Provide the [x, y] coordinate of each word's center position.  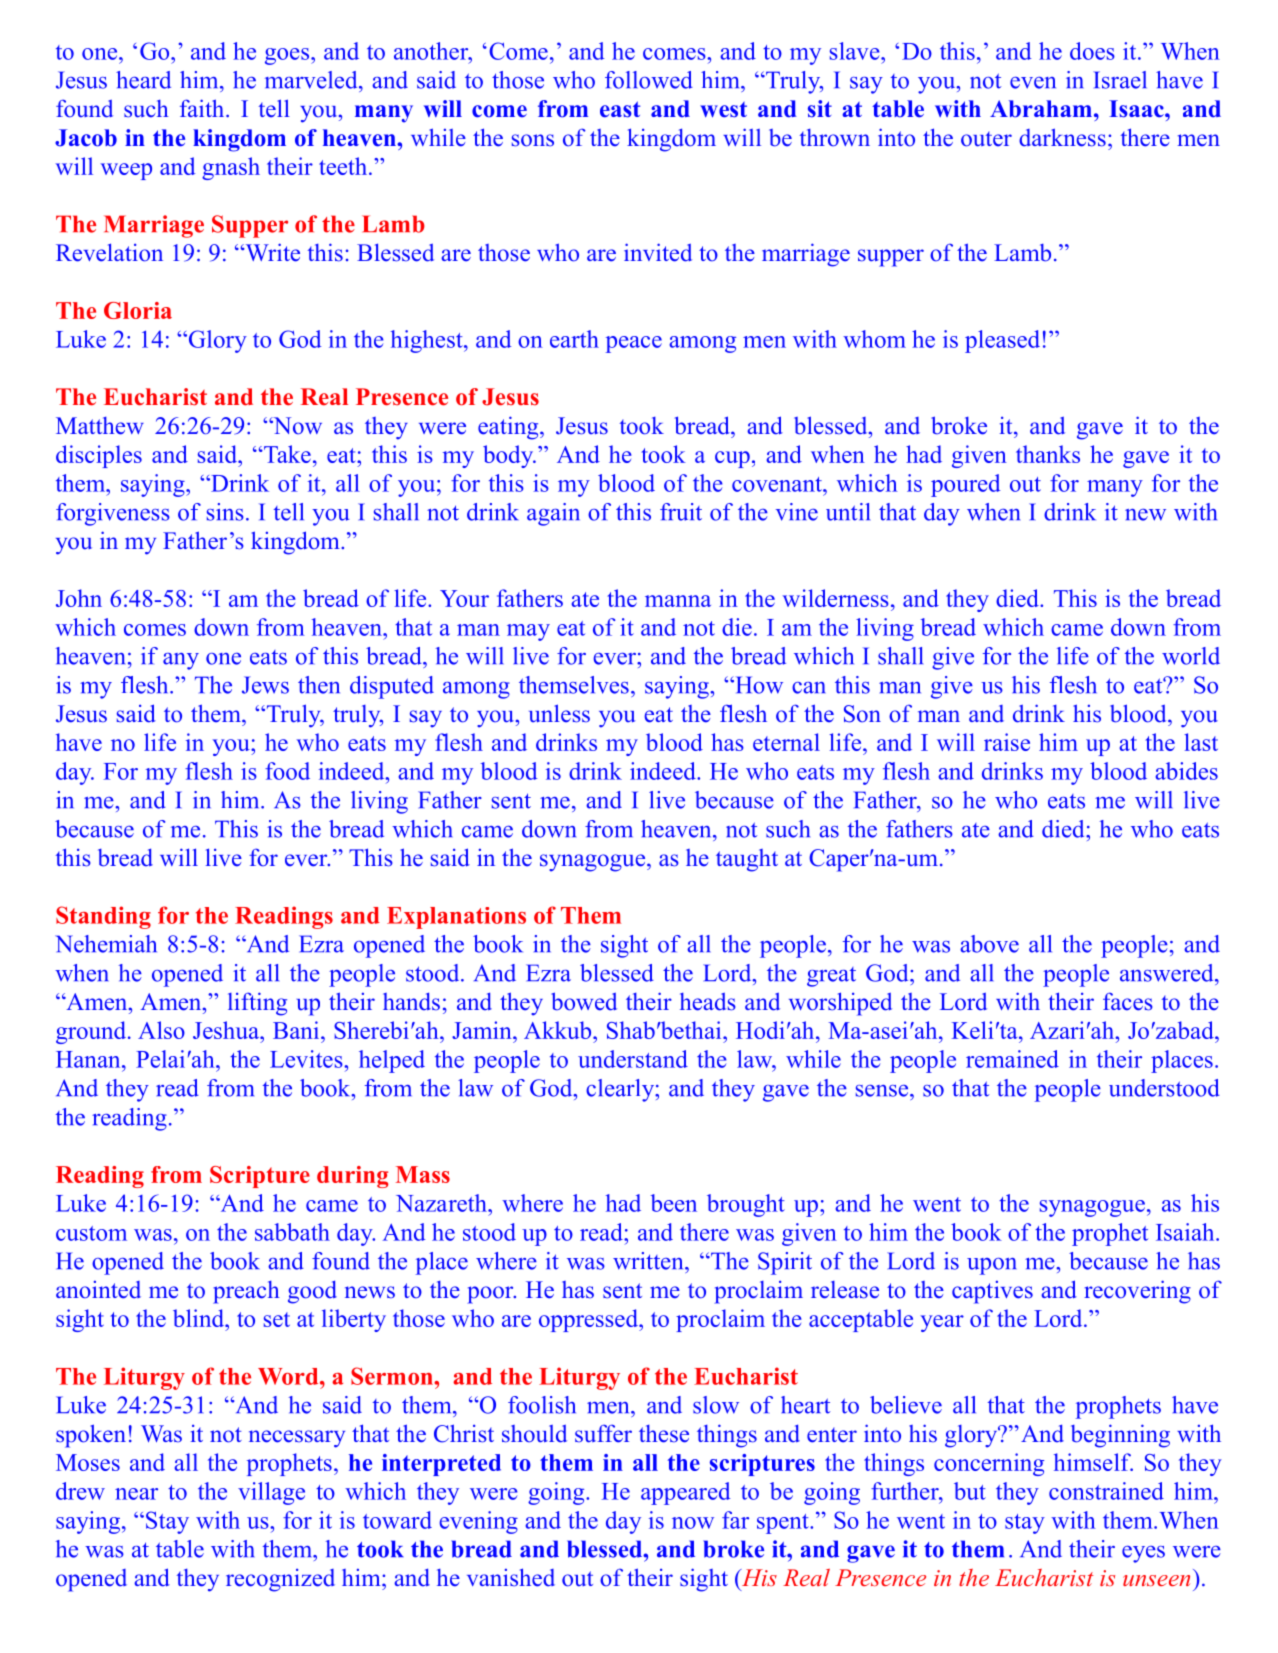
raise [1007, 742]
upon [991, 1266]
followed [649, 80]
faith [203, 108]
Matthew [100, 426]
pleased [1002, 341]
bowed [584, 1001]
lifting [257, 1004]
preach [246, 1292]
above [989, 944]
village [271, 1493]
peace [634, 344]
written [649, 1261]
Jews [265, 685]
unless [559, 713]
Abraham [1041, 109]
